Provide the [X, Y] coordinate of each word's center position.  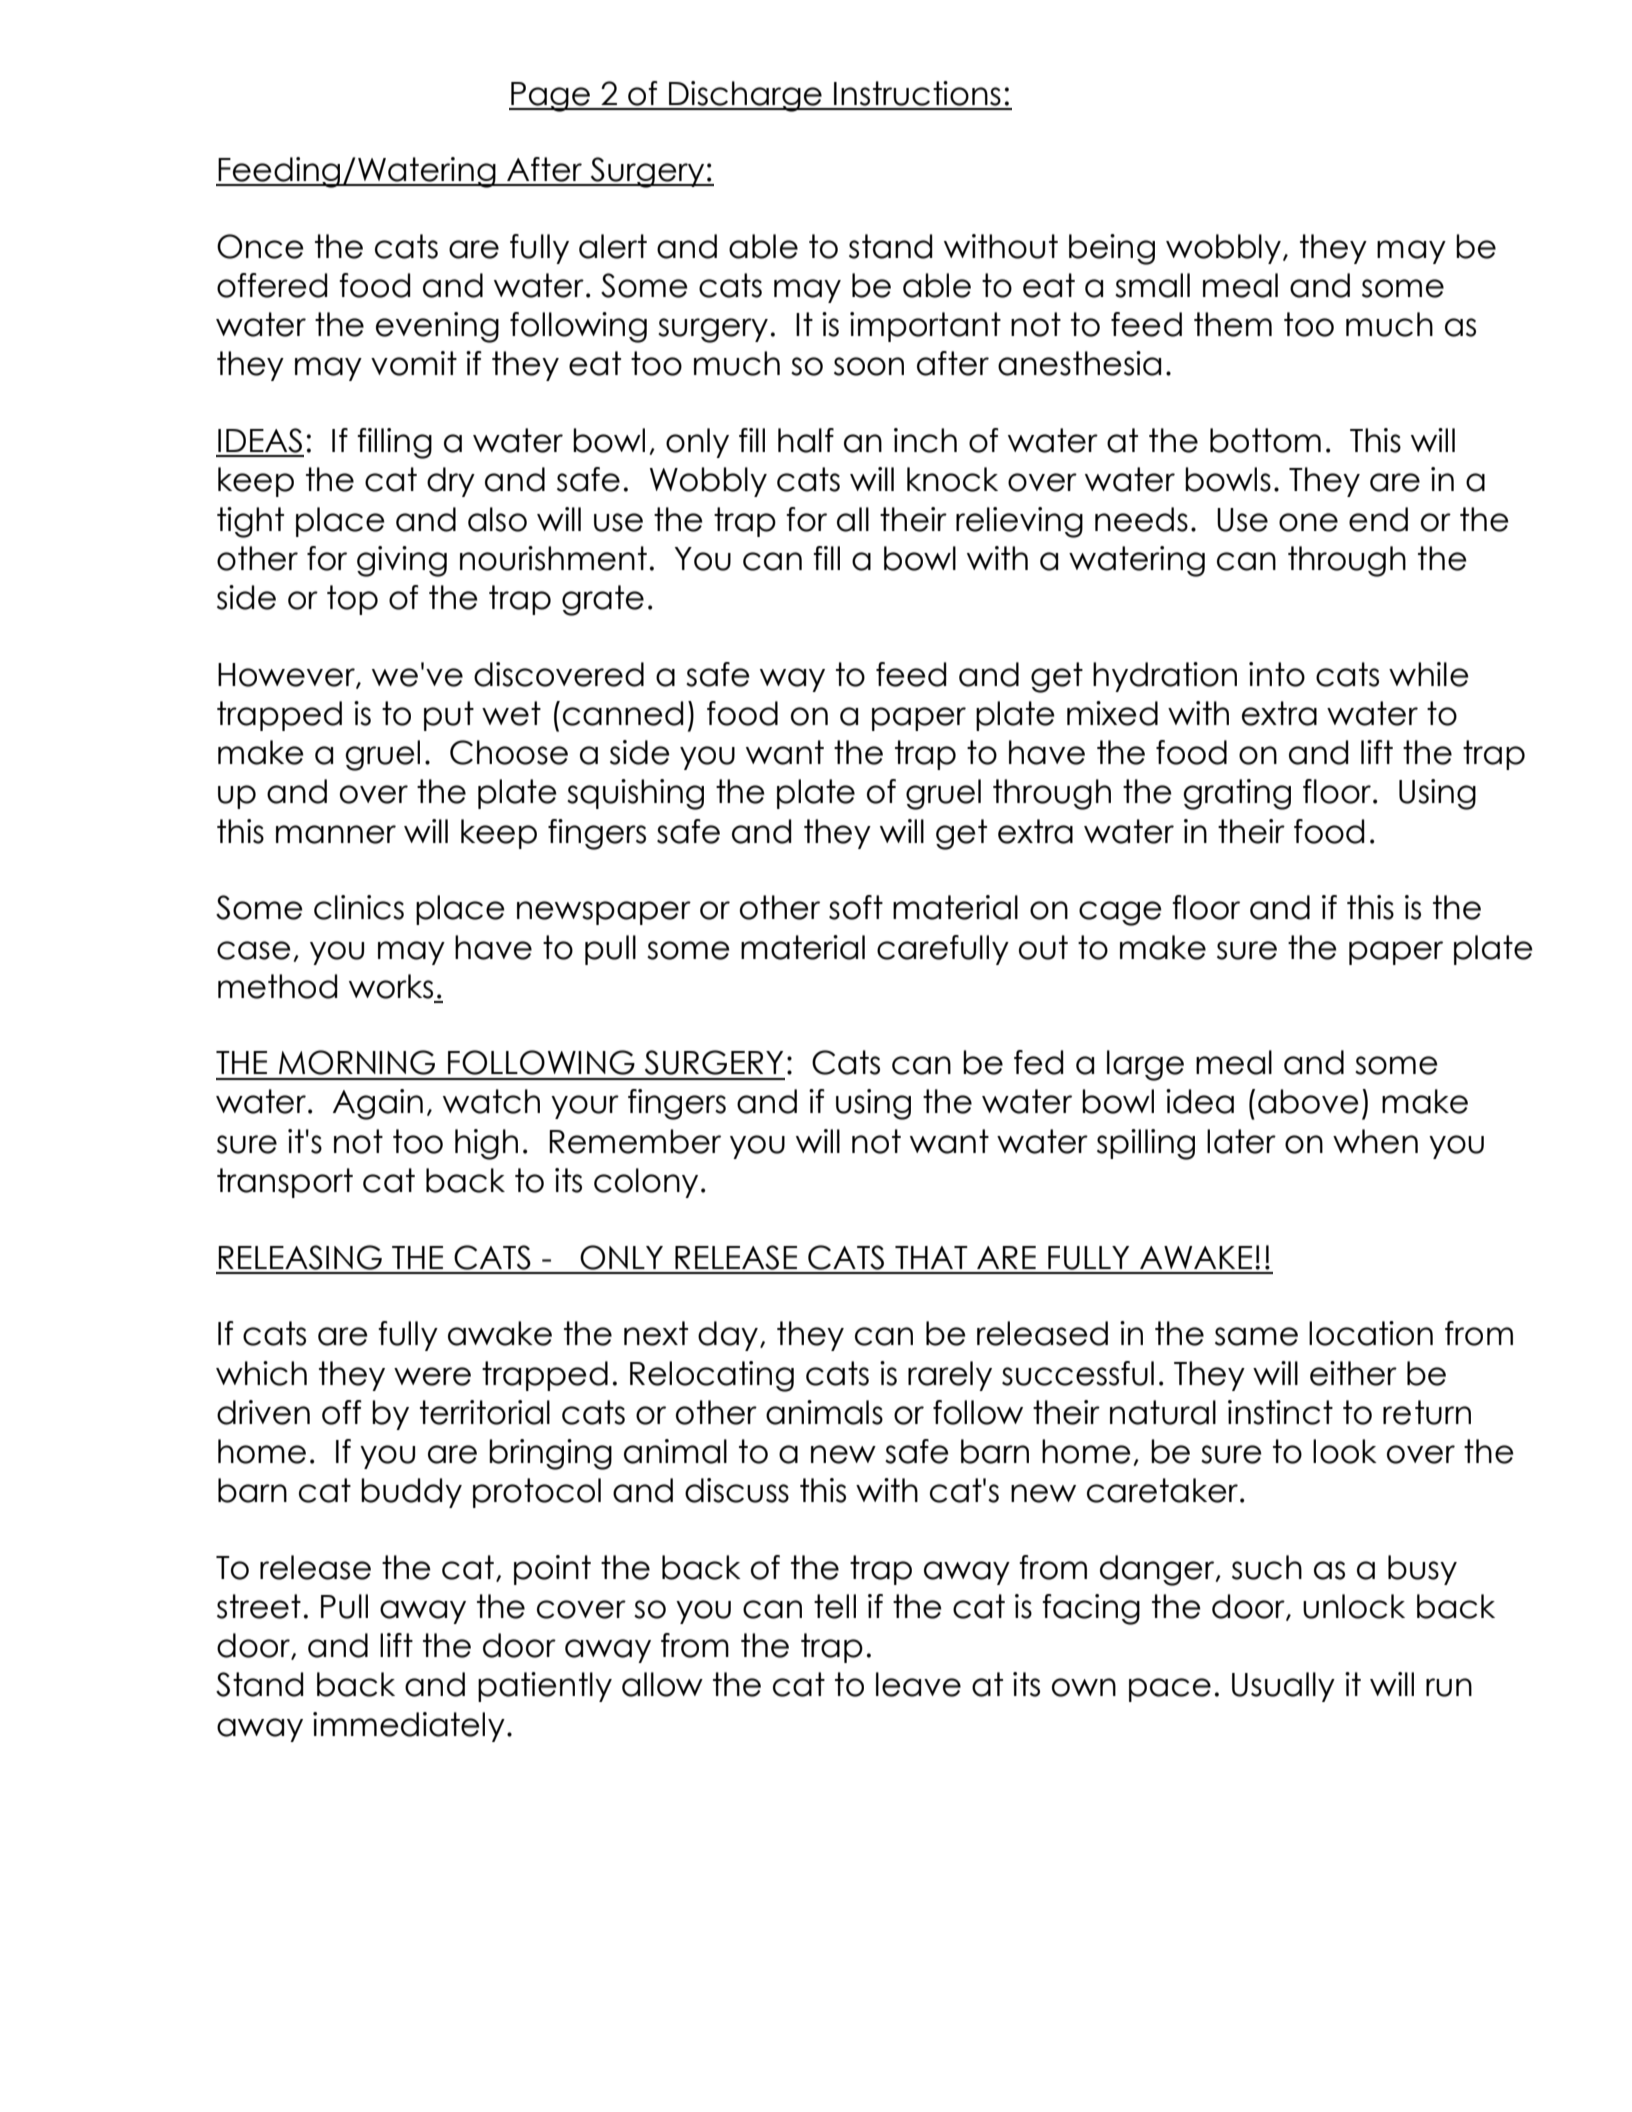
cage [1120, 913]
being [1112, 249]
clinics [359, 907]
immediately [409, 1727]
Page [550, 97]
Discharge [745, 96]
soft [856, 907]
